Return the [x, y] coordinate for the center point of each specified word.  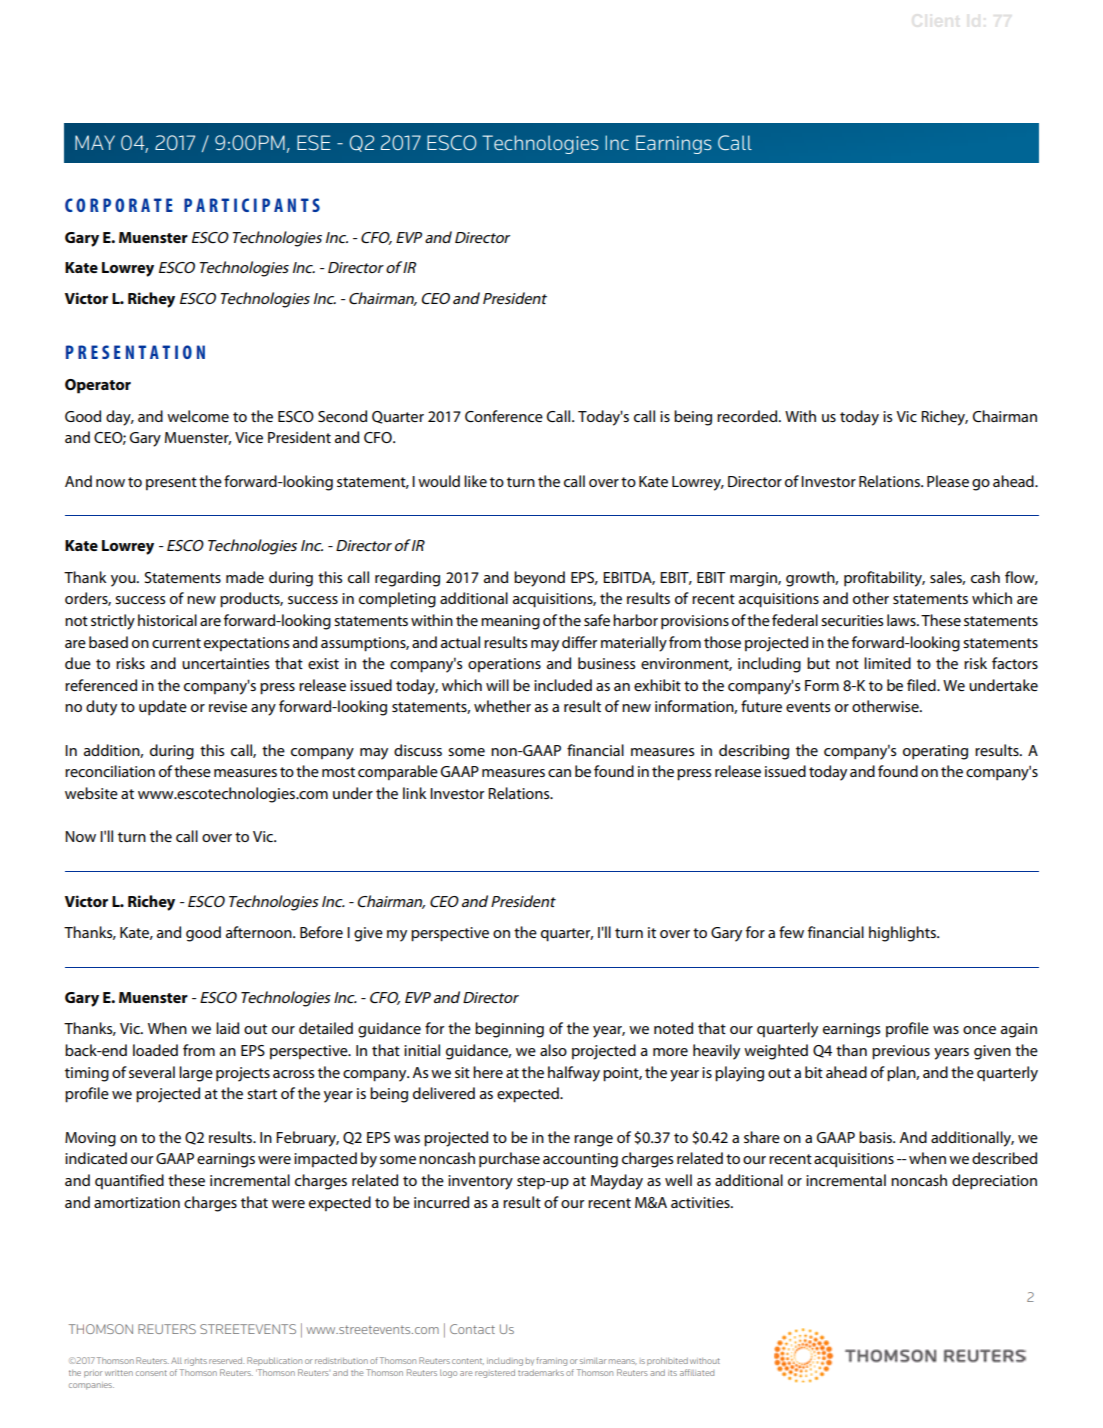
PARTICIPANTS [252, 205]
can [559, 773]
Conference [504, 416]
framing [551, 1361]
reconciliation [110, 771]
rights [196, 1362]
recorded [748, 416]
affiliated [697, 1372]
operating [935, 752]
